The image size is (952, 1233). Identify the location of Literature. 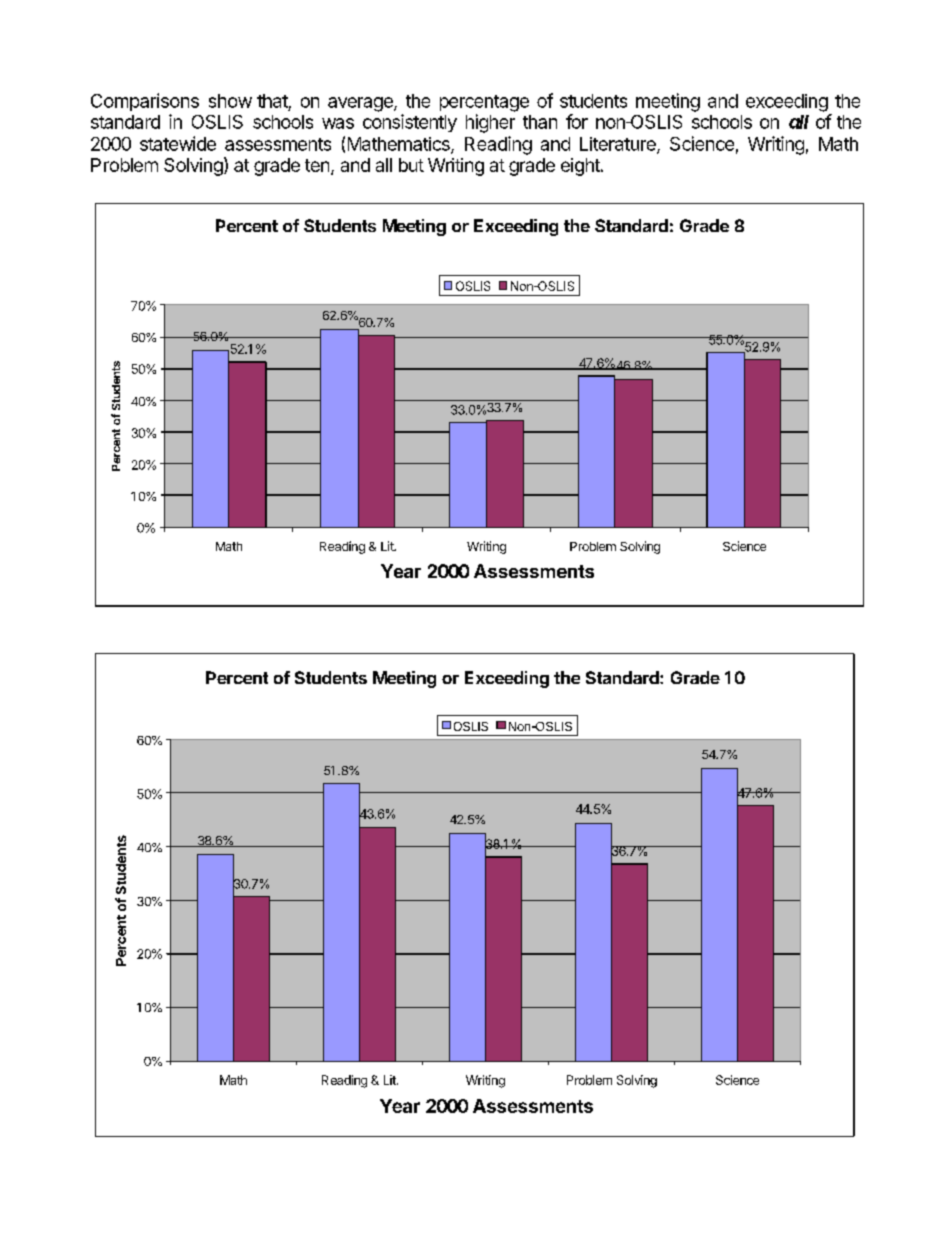
(619, 145).
